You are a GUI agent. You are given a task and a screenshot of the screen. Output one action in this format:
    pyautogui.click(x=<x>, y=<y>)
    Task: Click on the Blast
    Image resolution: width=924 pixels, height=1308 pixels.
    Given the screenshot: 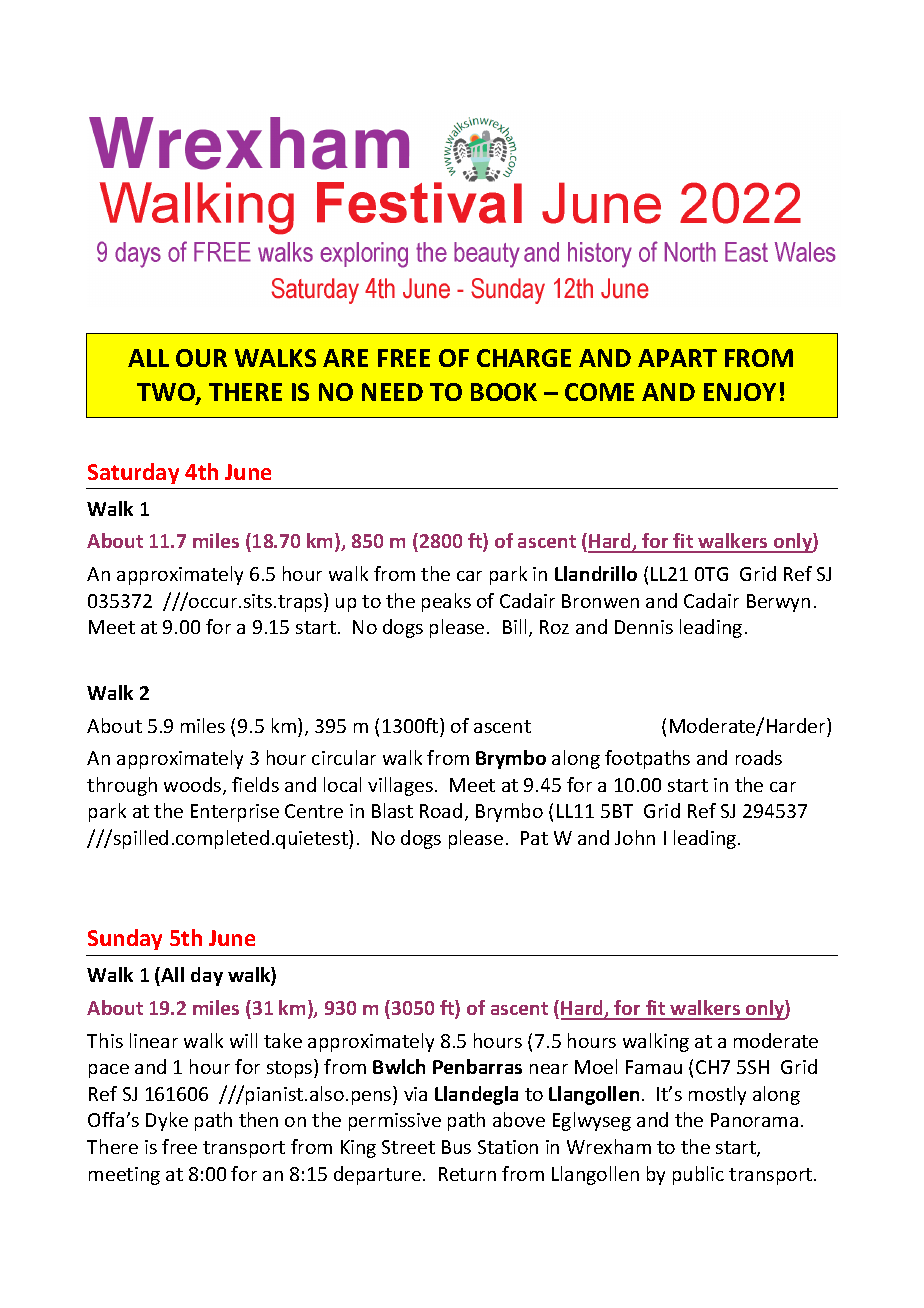 What is the action you would take?
    pyautogui.click(x=392, y=810)
